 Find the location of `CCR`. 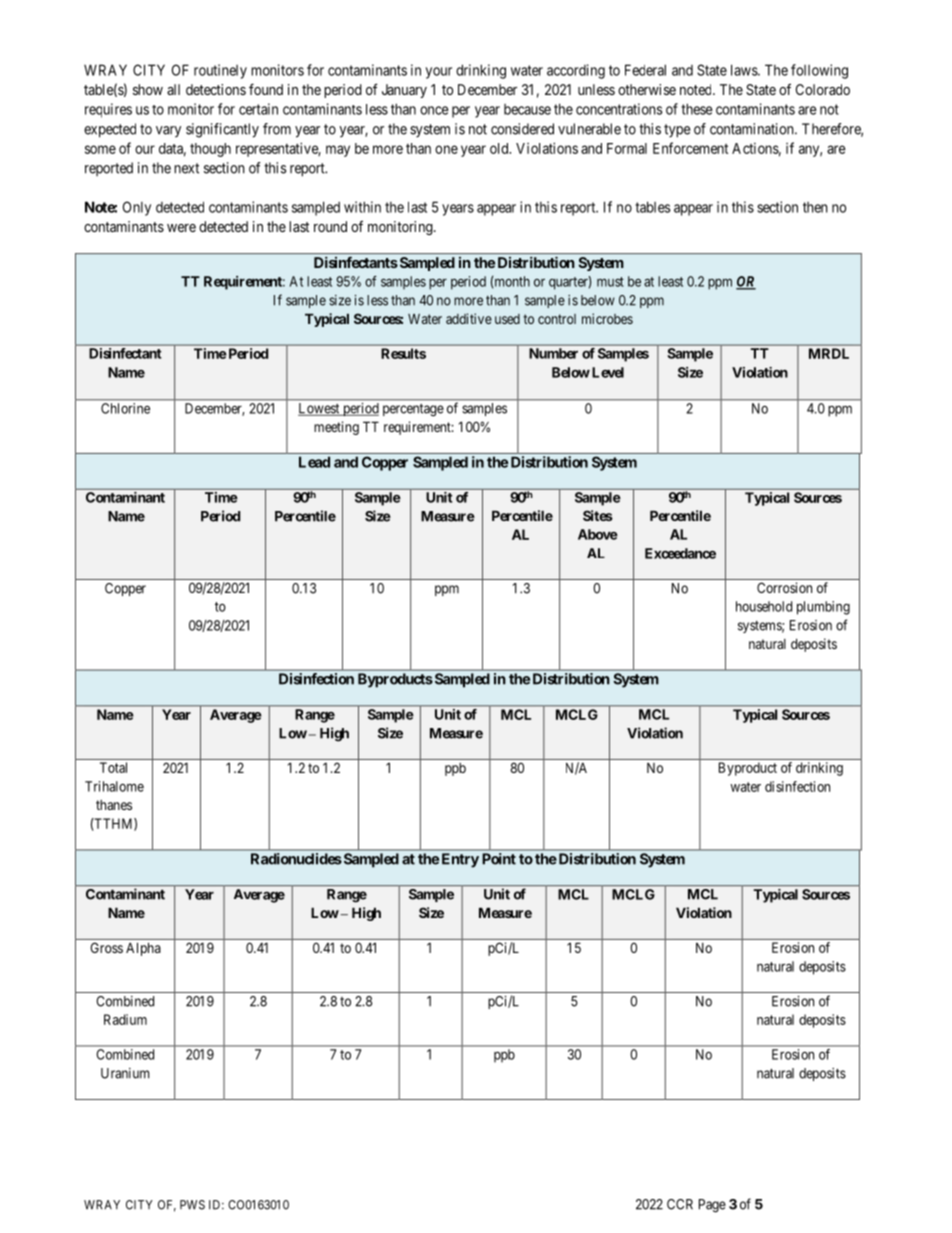

CCR is located at coordinates (680, 1204).
